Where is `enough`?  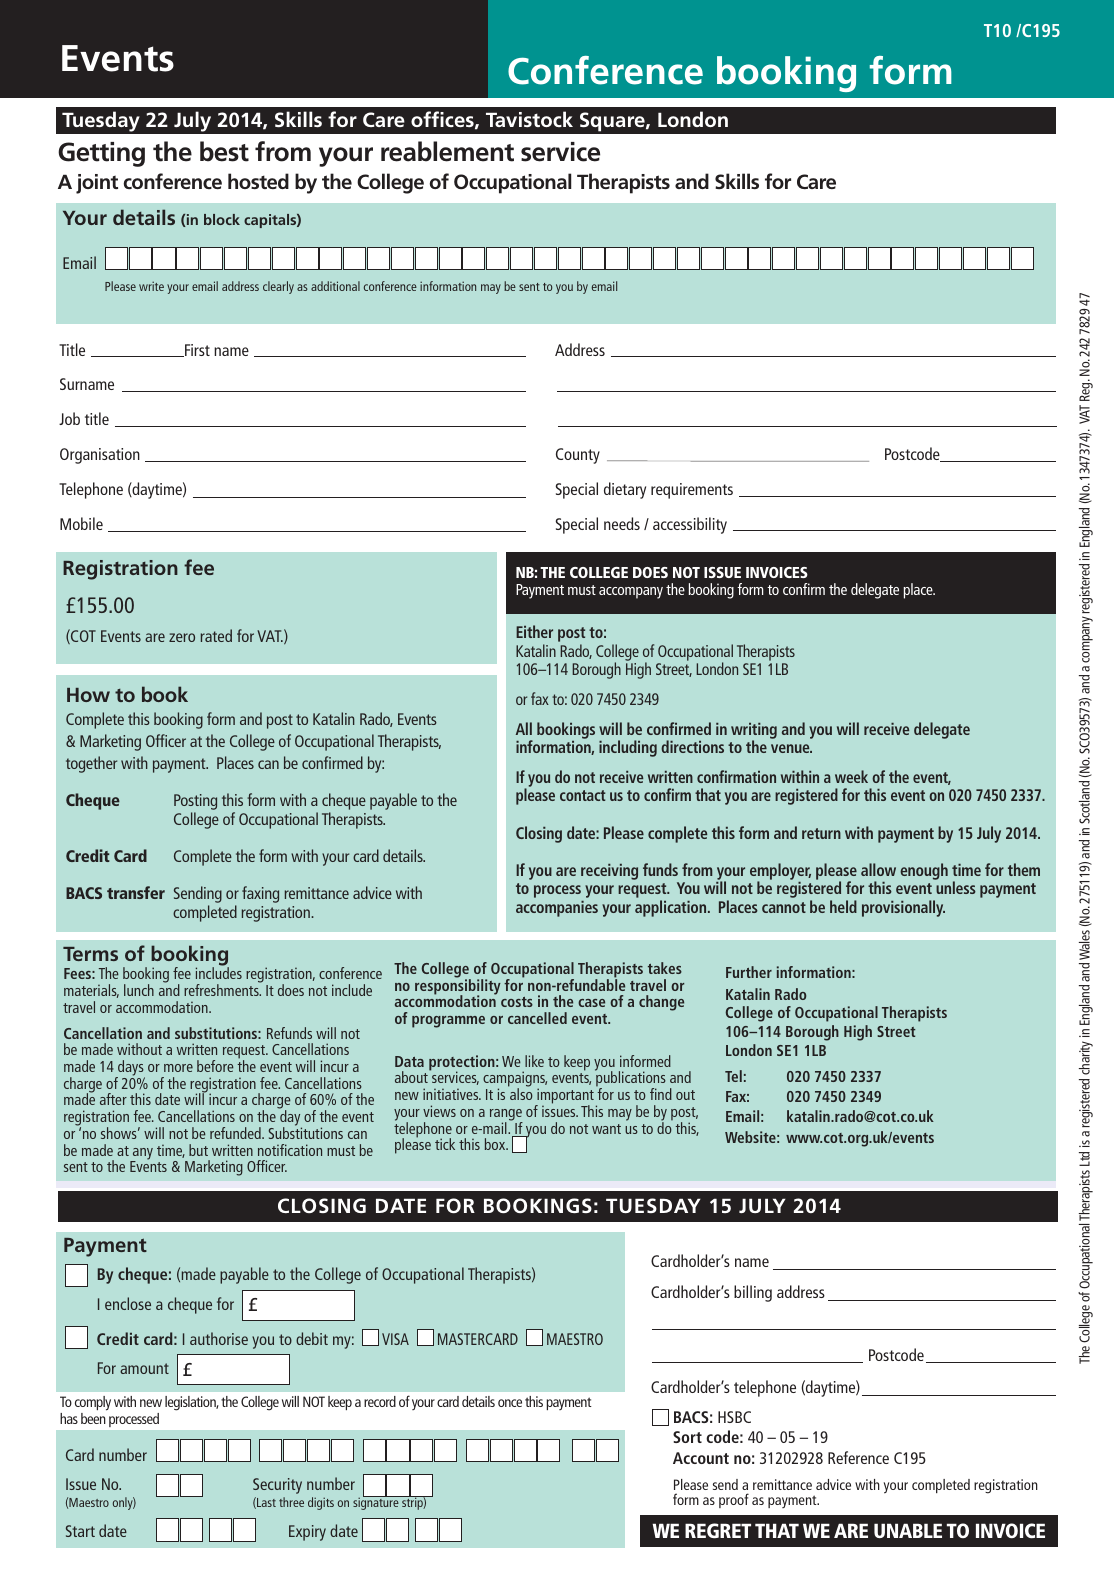 enough is located at coordinates (924, 871).
